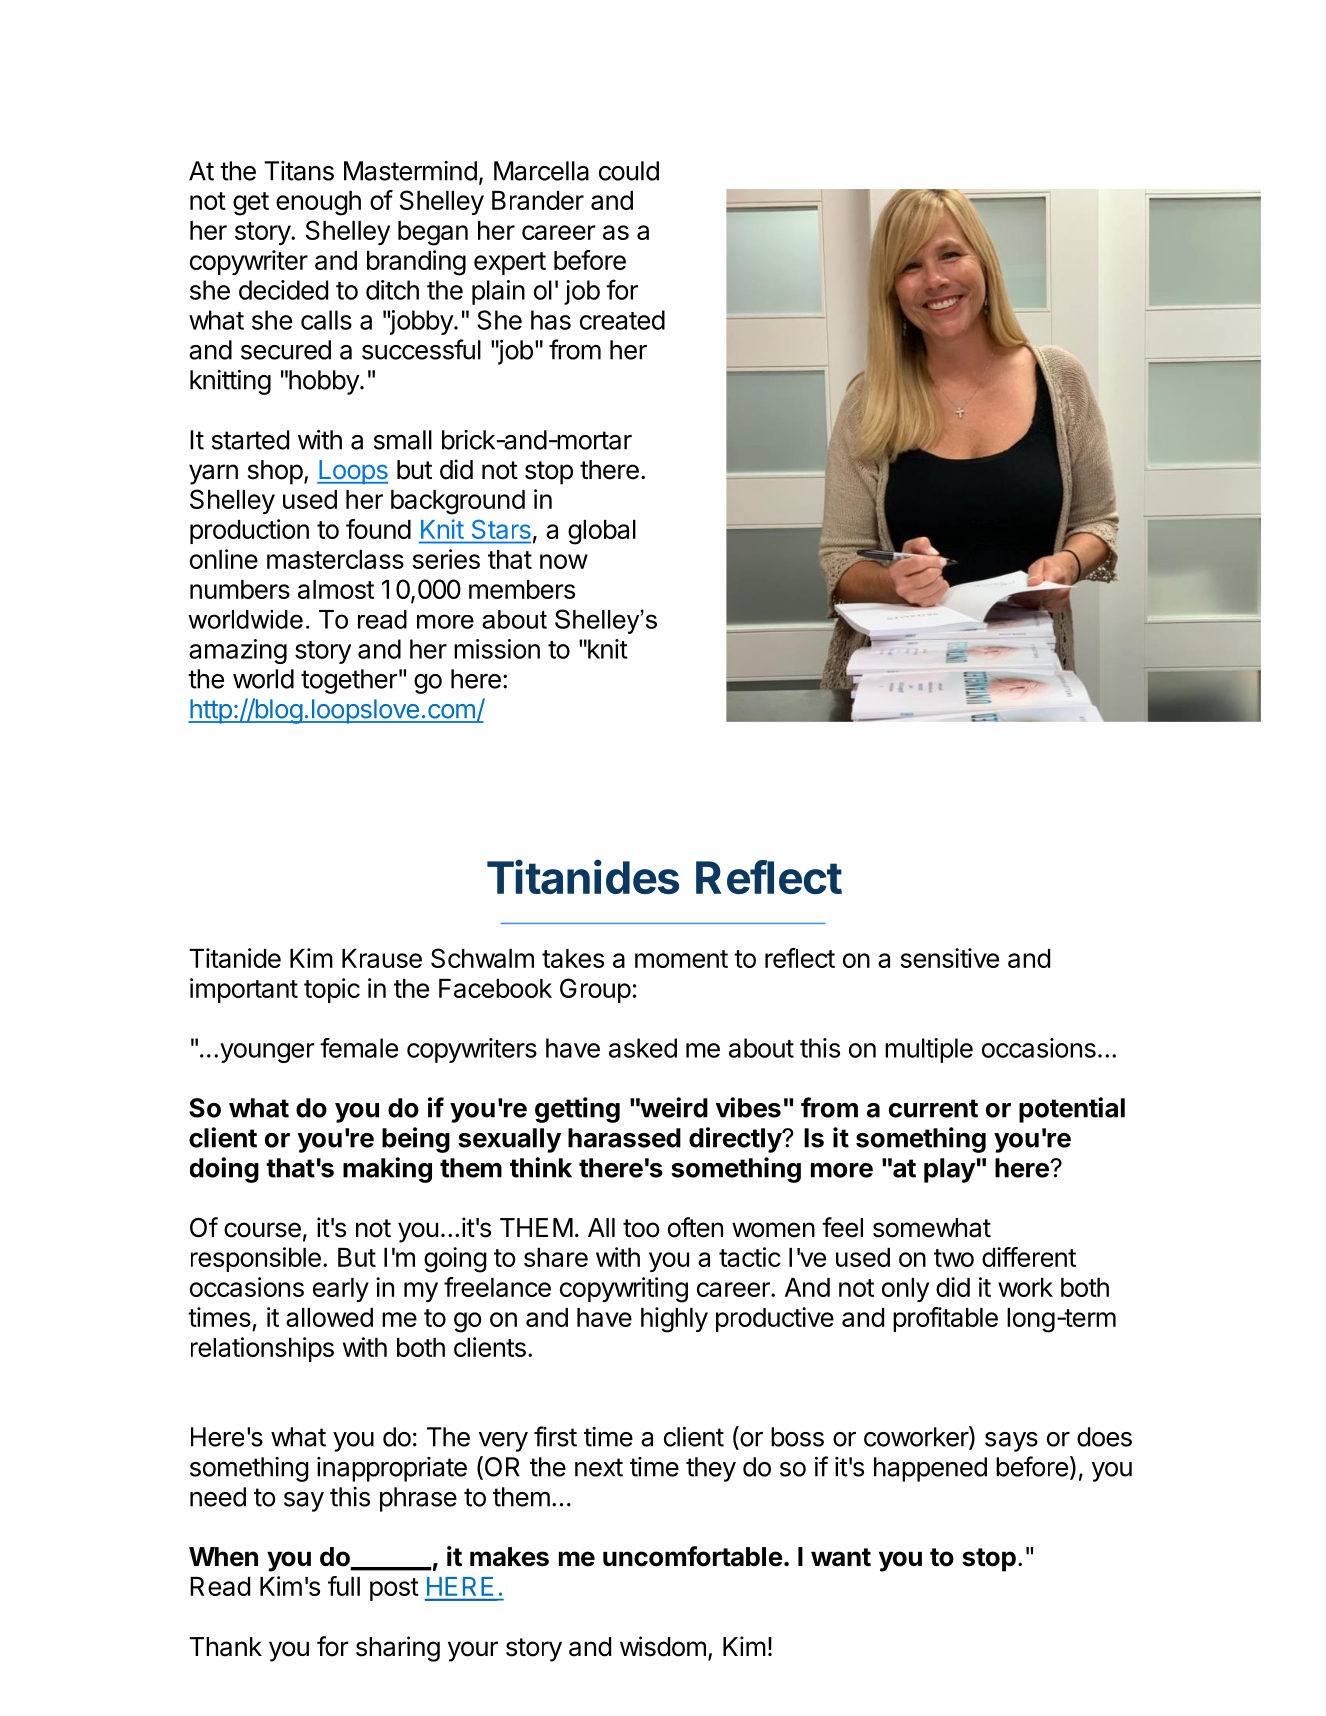 This image has width=1326, height=1716. What do you see at coordinates (318, 203) in the image?
I see `enough` at bounding box center [318, 203].
